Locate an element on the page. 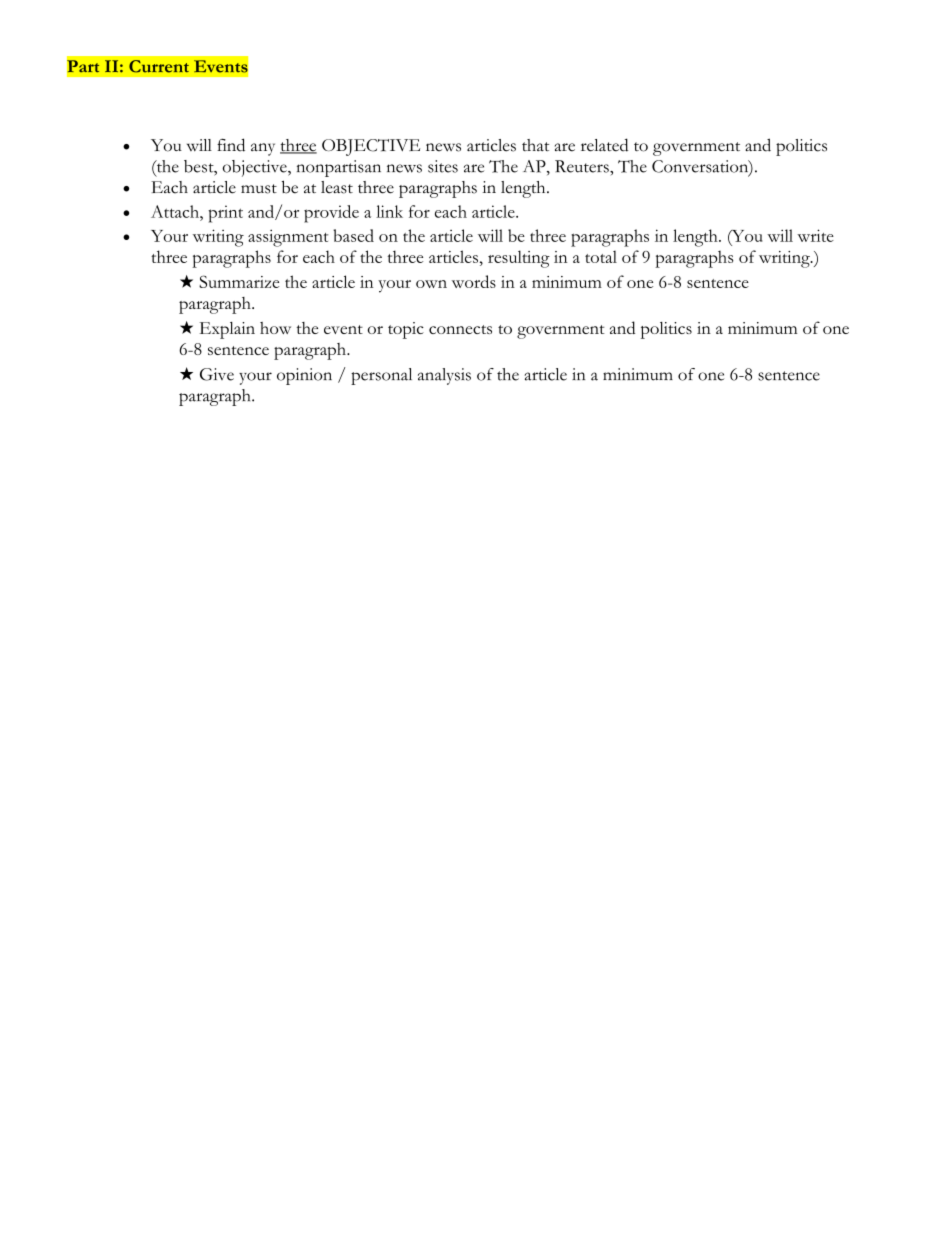 Image resolution: width=952 pixels, height=1233 pixels. Give is located at coordinates (217, 374).
